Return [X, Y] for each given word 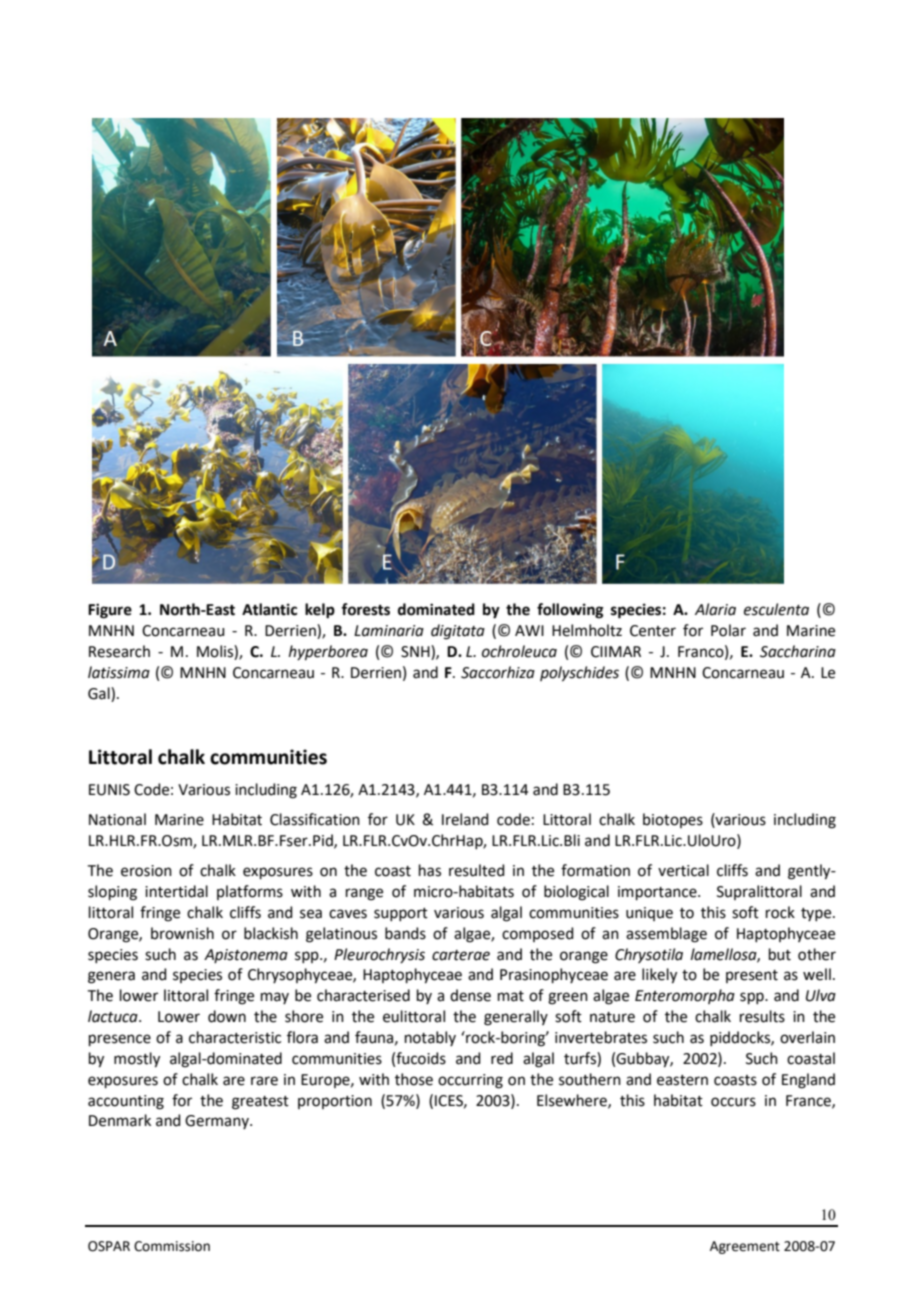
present [752, 976]
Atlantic [269, 609]
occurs [733, 1102]
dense [470, 995]
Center [653, 631]
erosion [146, 871]
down [227, 1016]
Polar [728, 630]
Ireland [465, 819]
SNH [416, 651]
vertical [683, 870]
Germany [218, 1122]
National [117, 819]
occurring [470, 1081]
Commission [172, 1246]
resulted [477, 870]
